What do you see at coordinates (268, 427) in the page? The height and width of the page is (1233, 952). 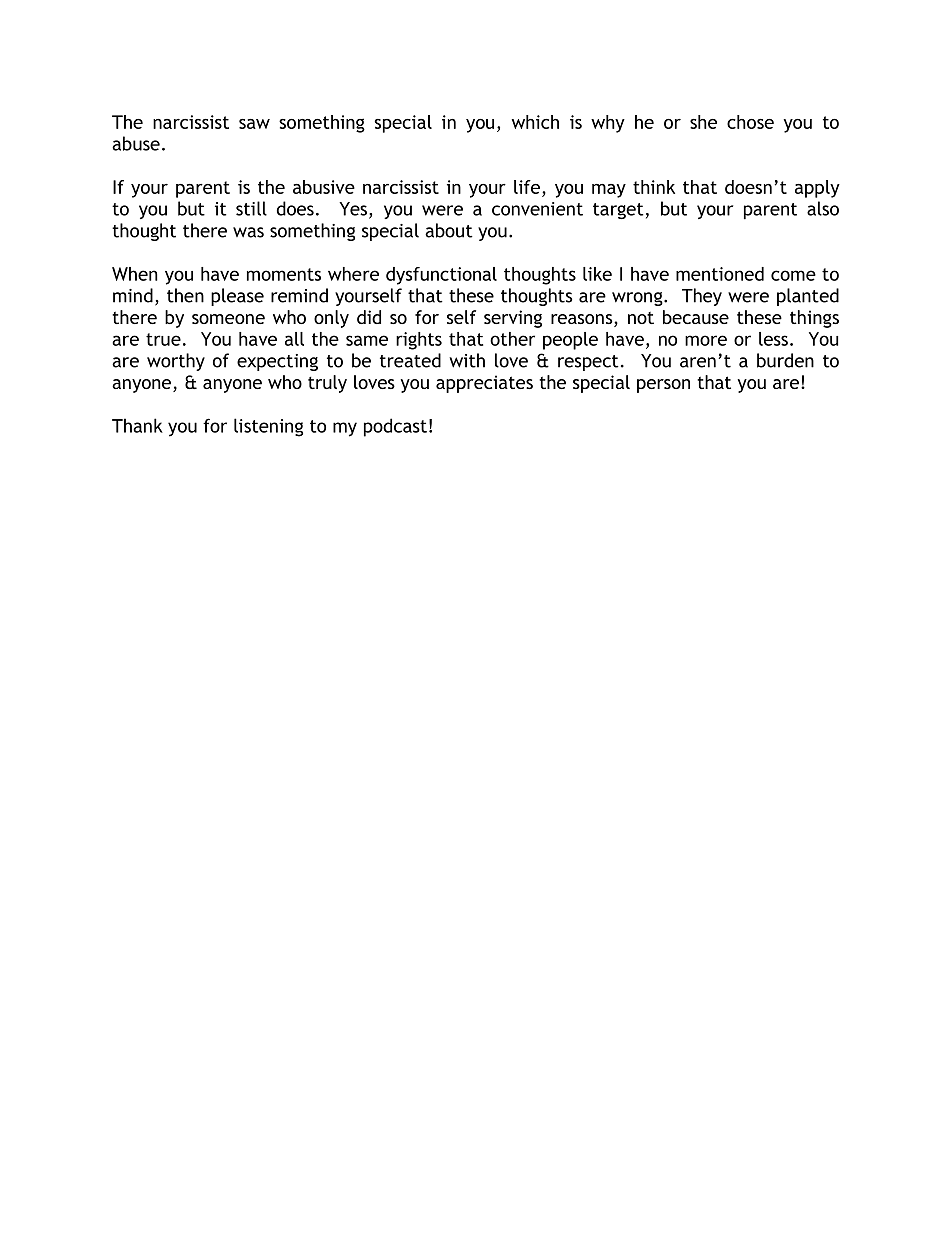 I see `listening` at bounding box center [268, 427].
